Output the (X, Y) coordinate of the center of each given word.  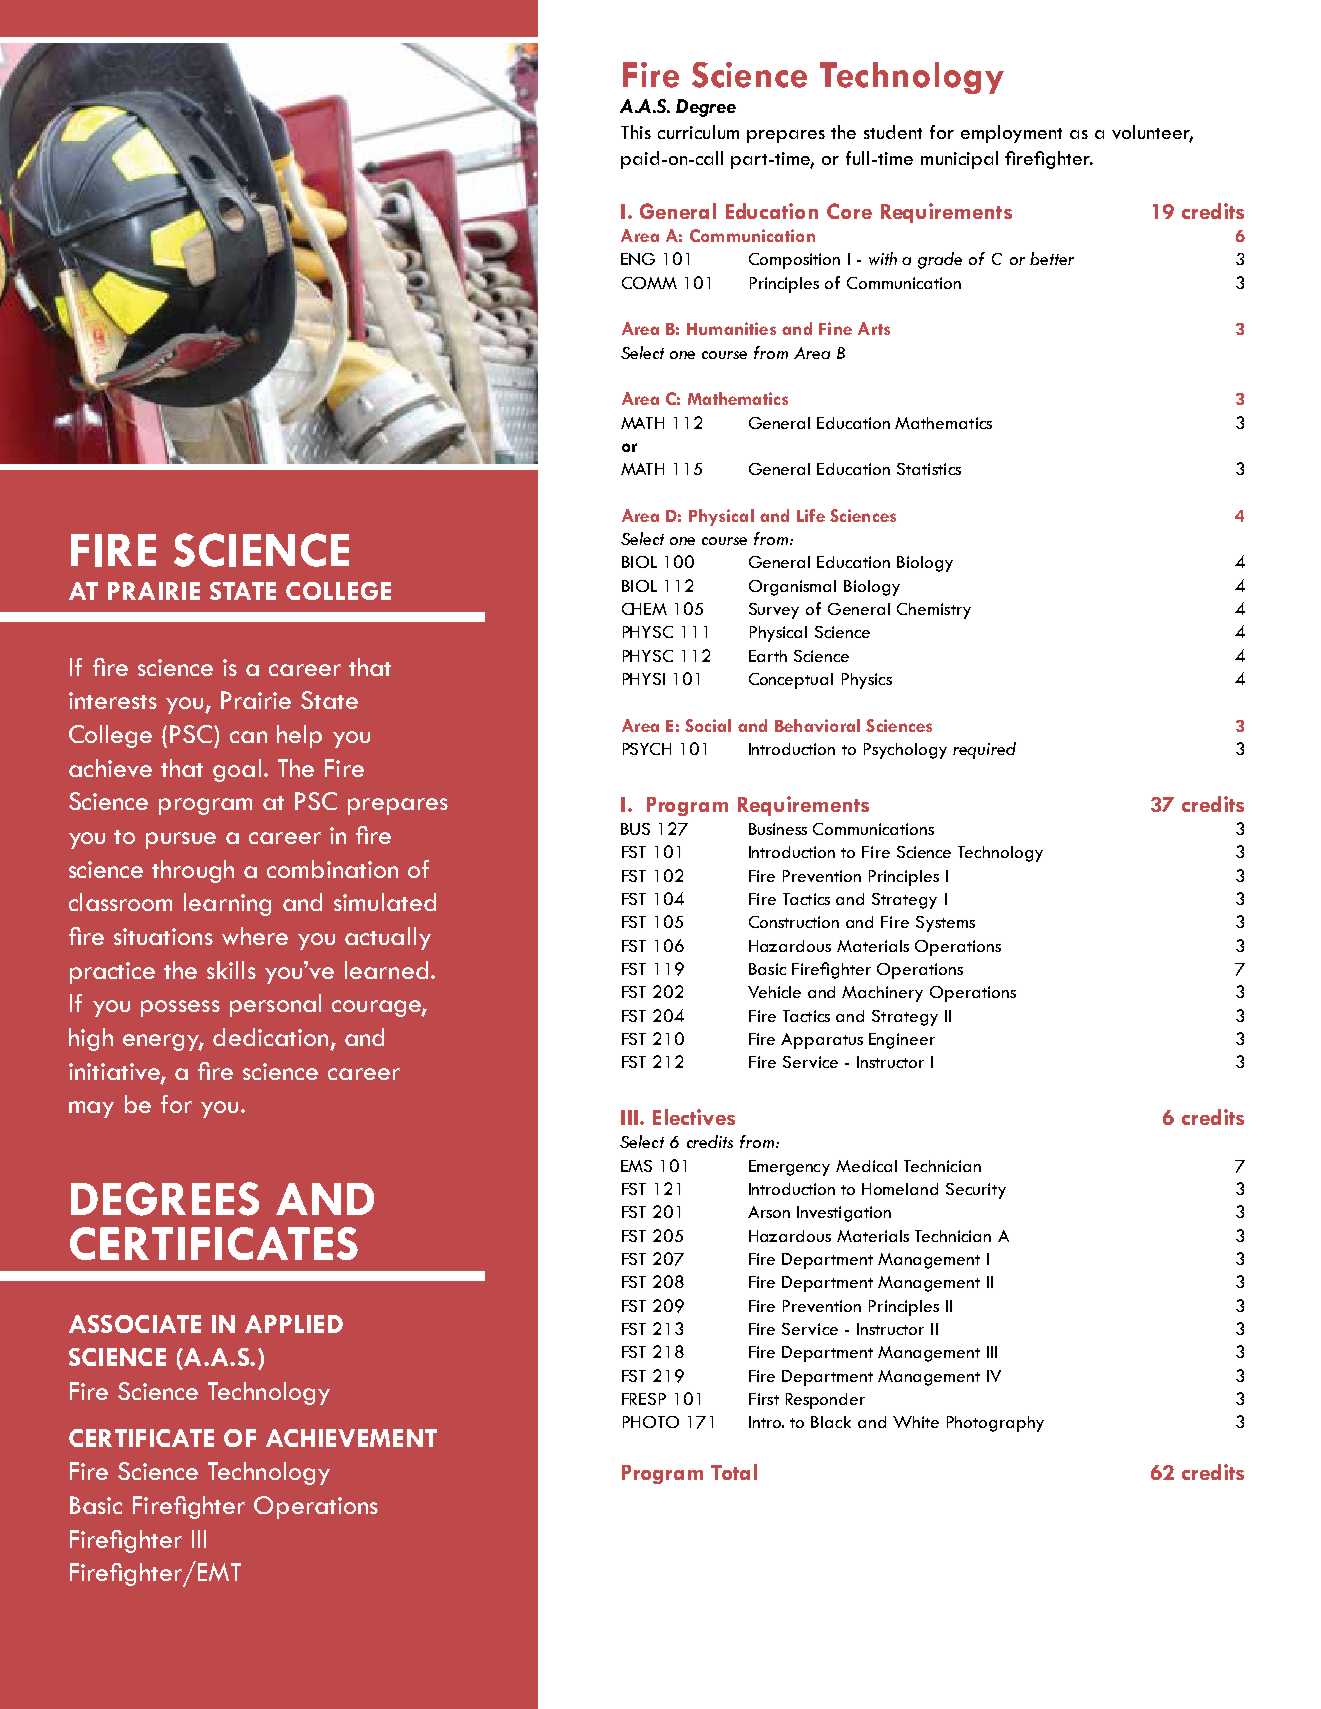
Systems (945, 924)
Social (708, 725)
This (636, 132)
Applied (294, 1324)
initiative (115, 1072)
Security (976, 1191)
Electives (694, 1117)
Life (811, 515)
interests (113, 700)
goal (237, 770)
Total (734, 1472)
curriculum (698, 132)
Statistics (929, 469)
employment (1011, 134)
